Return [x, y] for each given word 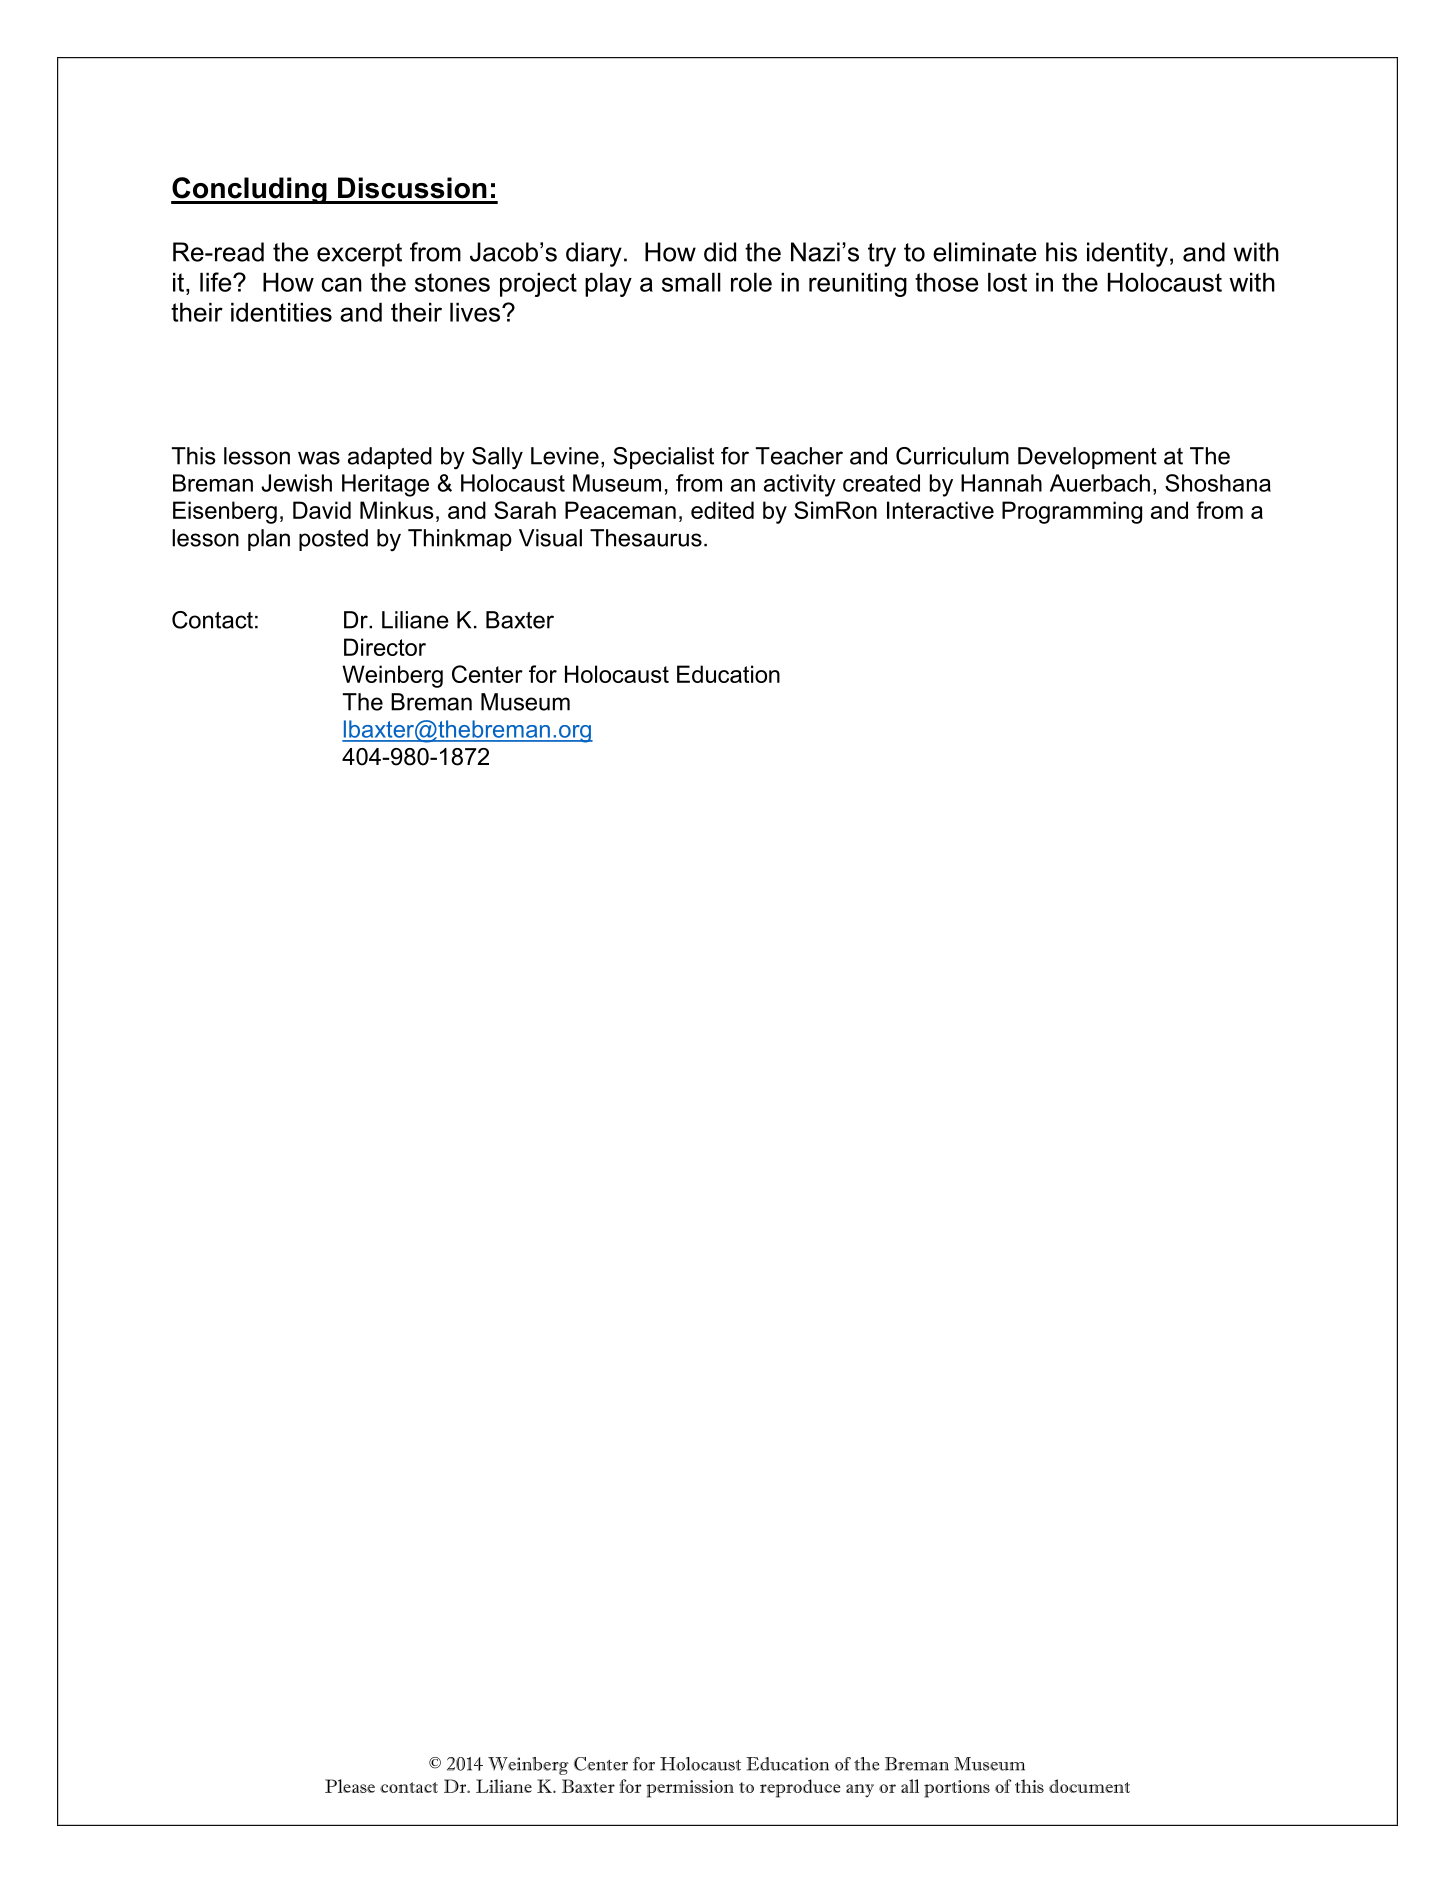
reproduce [800, 1788]
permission [690, 1789]
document [1089, 1786]
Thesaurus [646, 538]
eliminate [984, 252]
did [720, 252]
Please [350, 1786]
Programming [1072, 512]
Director [385, 647]
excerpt [359, 255]
